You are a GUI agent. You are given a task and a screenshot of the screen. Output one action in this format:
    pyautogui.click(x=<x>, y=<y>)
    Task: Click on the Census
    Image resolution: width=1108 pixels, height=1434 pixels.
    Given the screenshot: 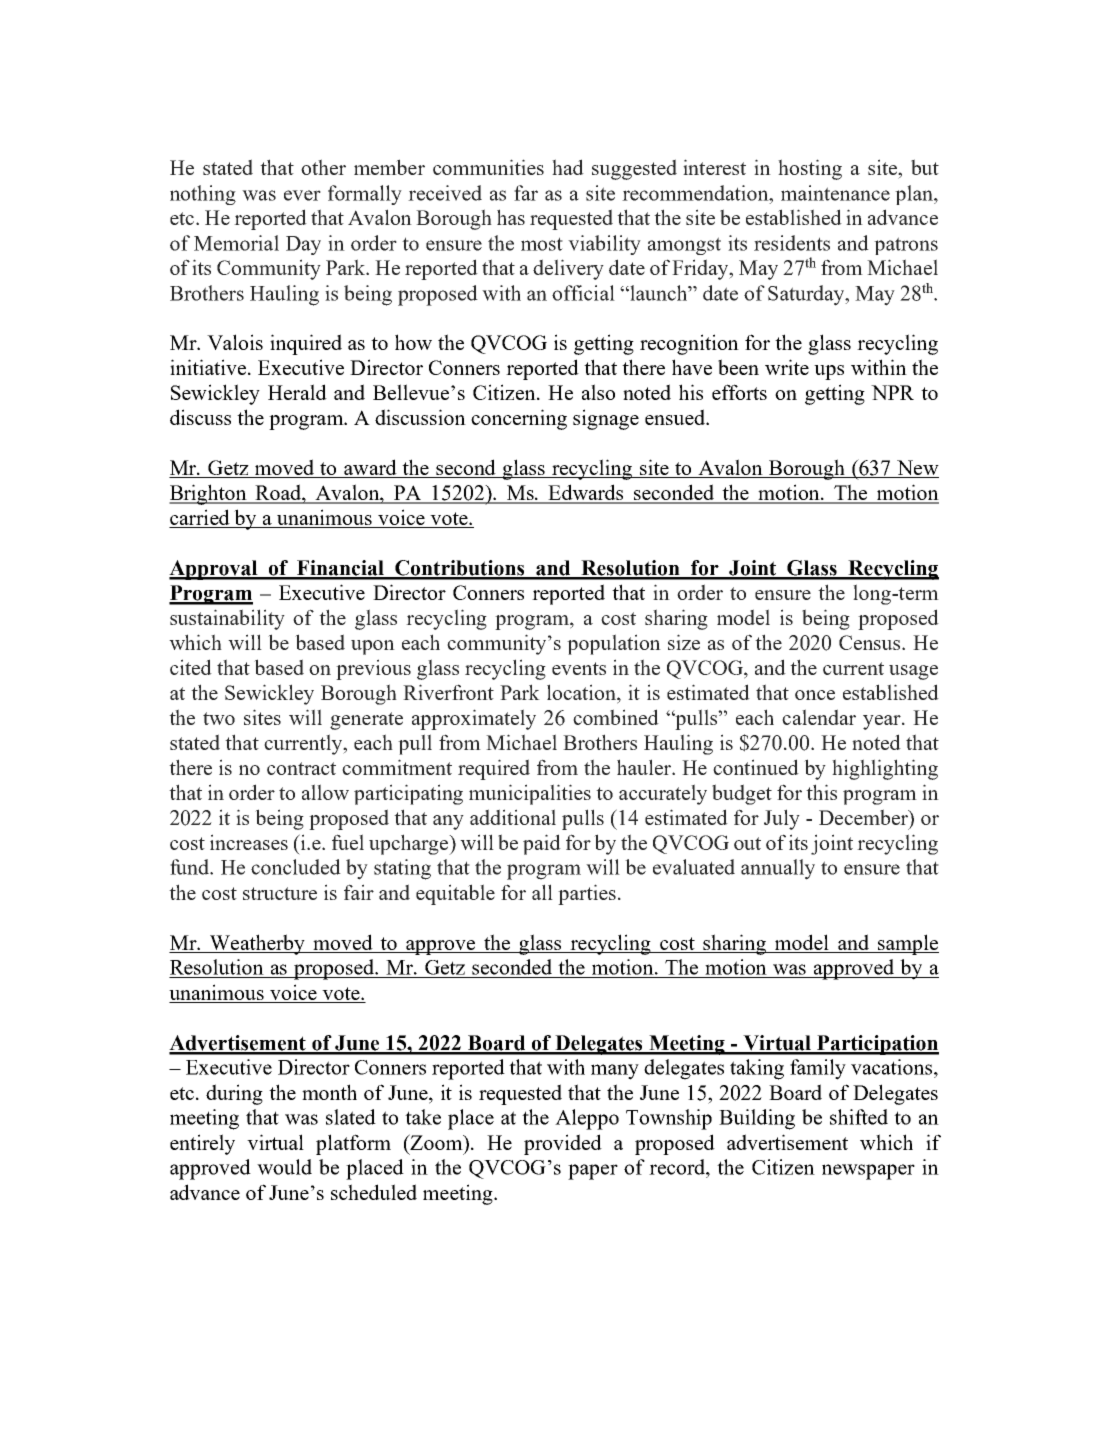 What is the action you would take?
    pyautogui.click(x=871, y=642)
